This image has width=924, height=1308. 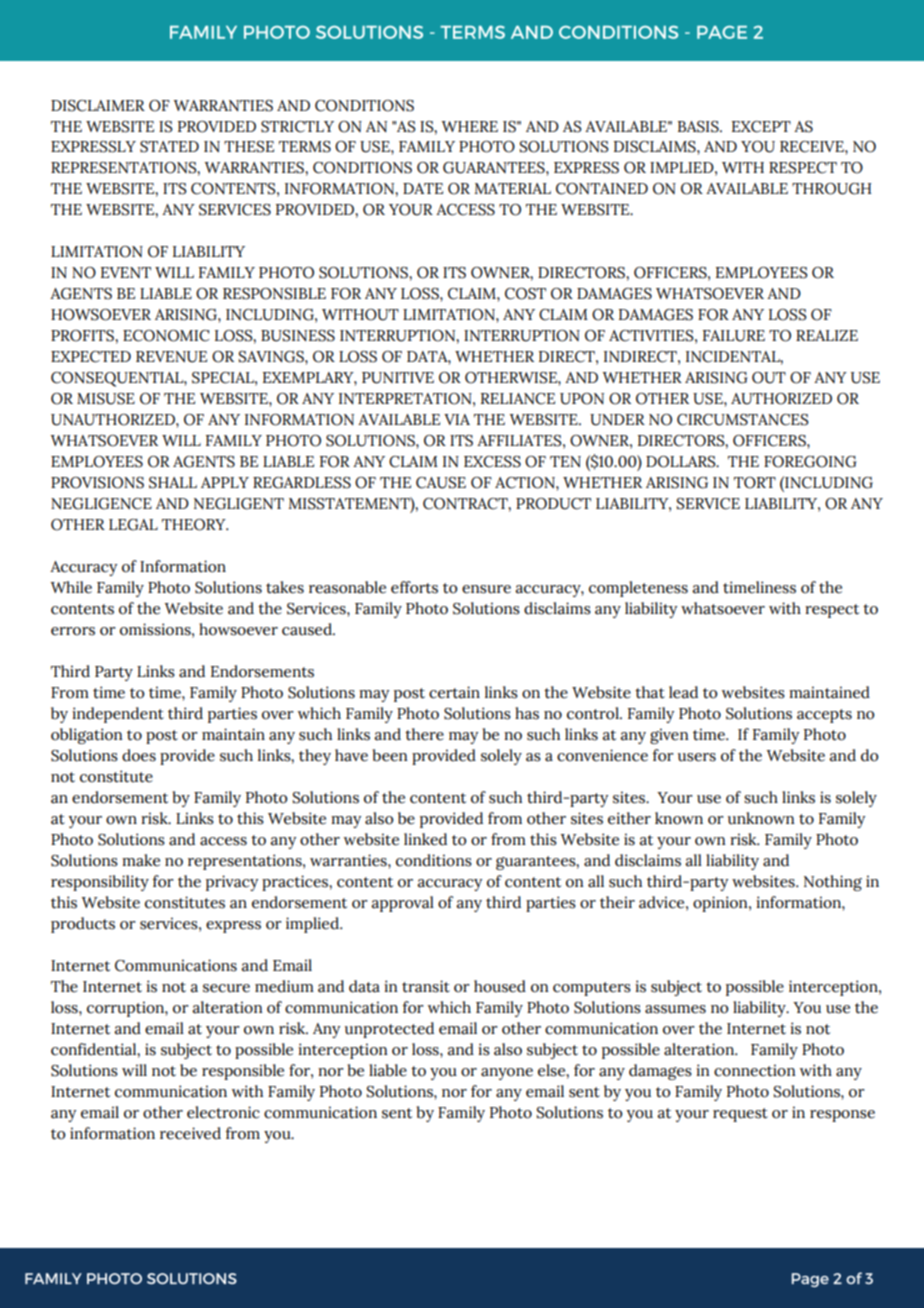 What do you see at coordinates (169, 147) in the image?
I see `STATED` at bounding box center [169, 147].
